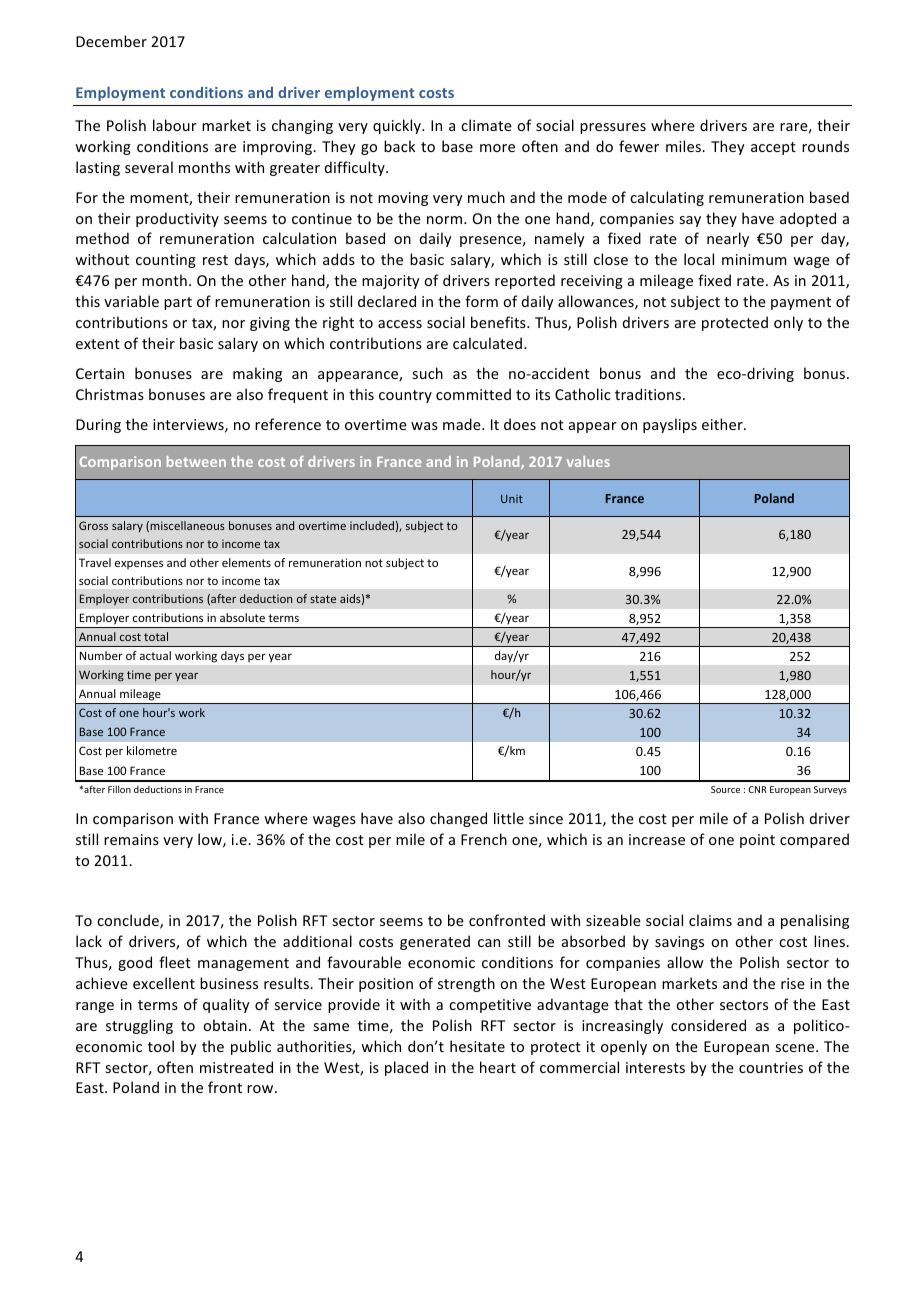 This document has width=924, height=1308. What do you see at coordinates (458, 819) in the document?
I see `changed` at bounding box center [458, 819].
